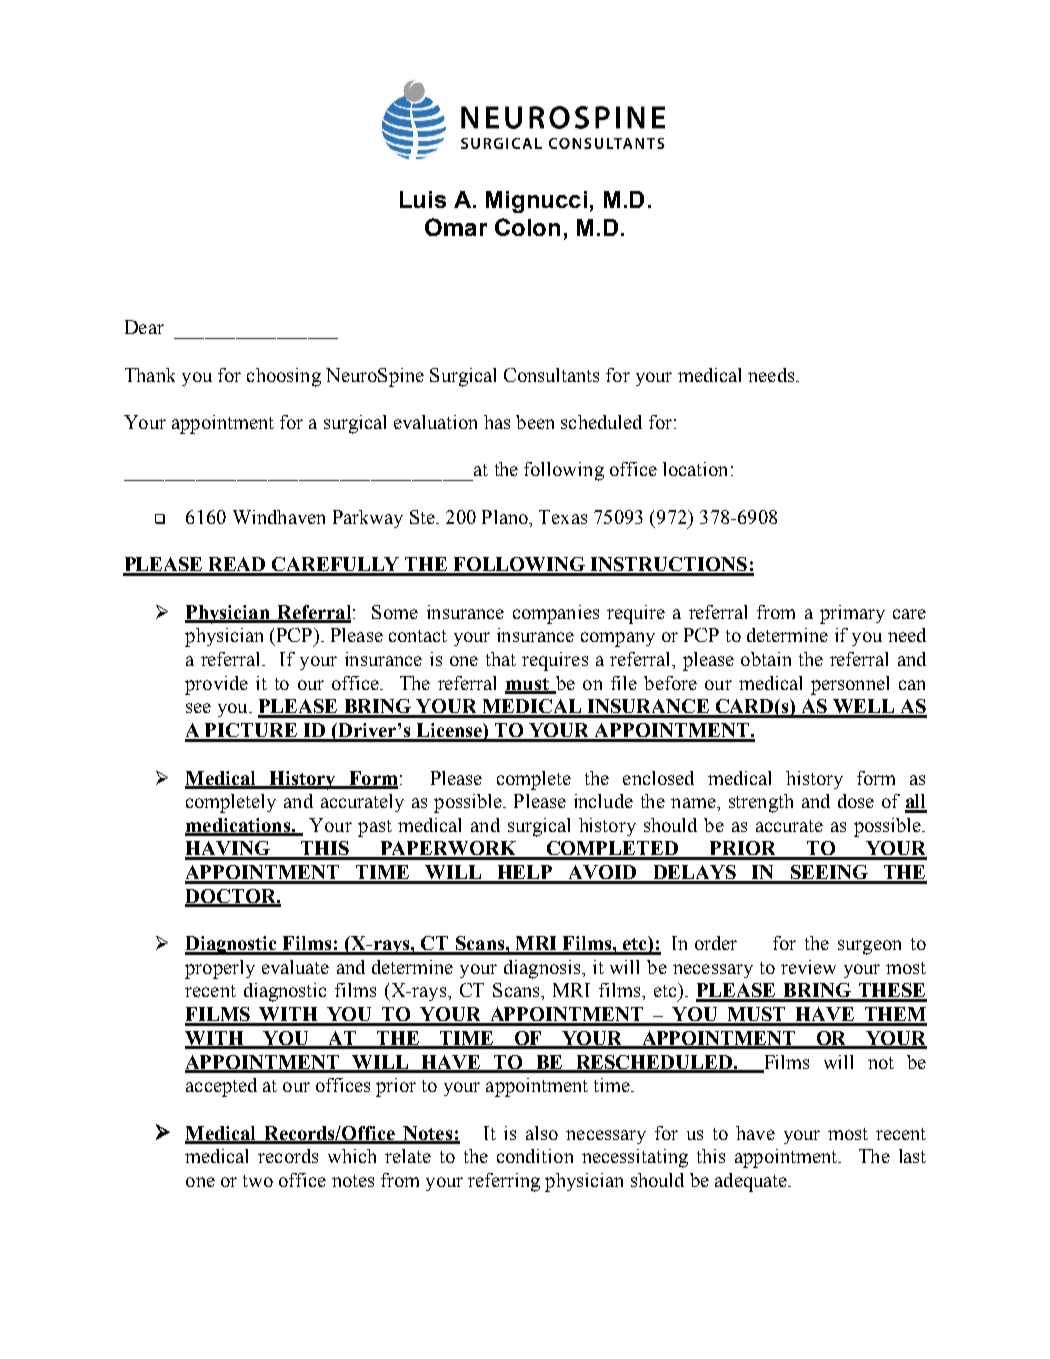 This screenshot has height=1359, width=1050. I want to click on personnel, so click(850, 685).
